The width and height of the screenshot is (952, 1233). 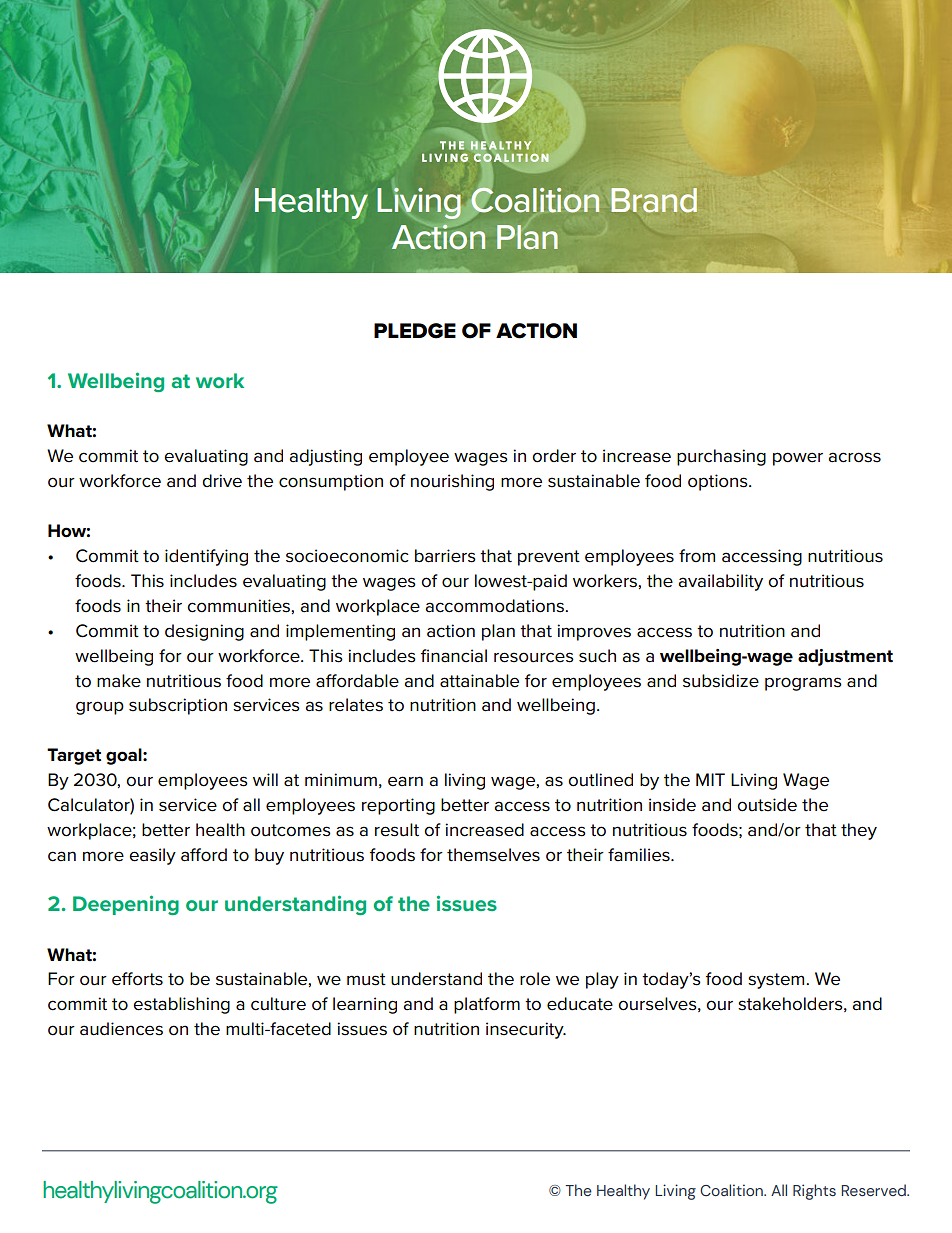 I want to click on role, so click(x=535, y=979).
